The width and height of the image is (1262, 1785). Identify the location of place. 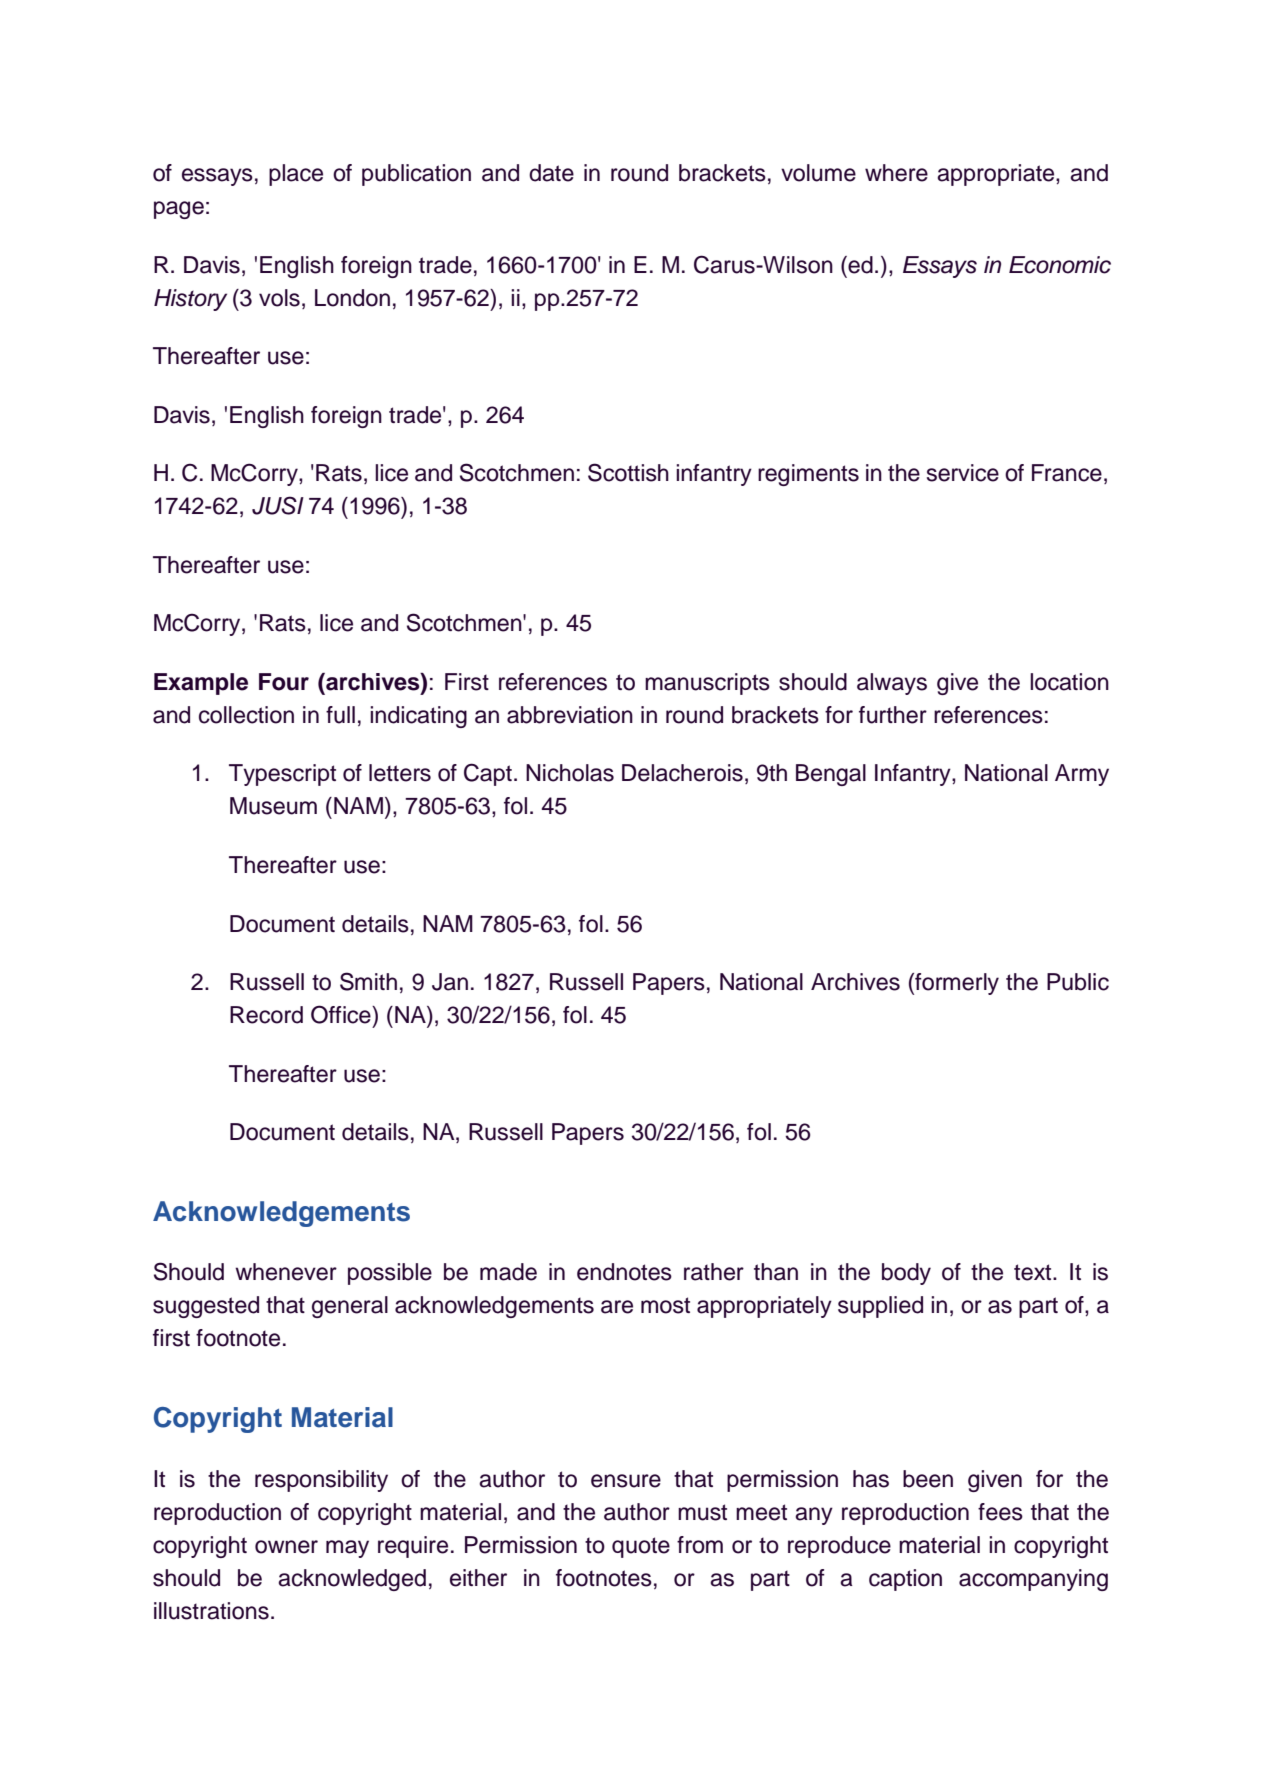
(296, 175).
